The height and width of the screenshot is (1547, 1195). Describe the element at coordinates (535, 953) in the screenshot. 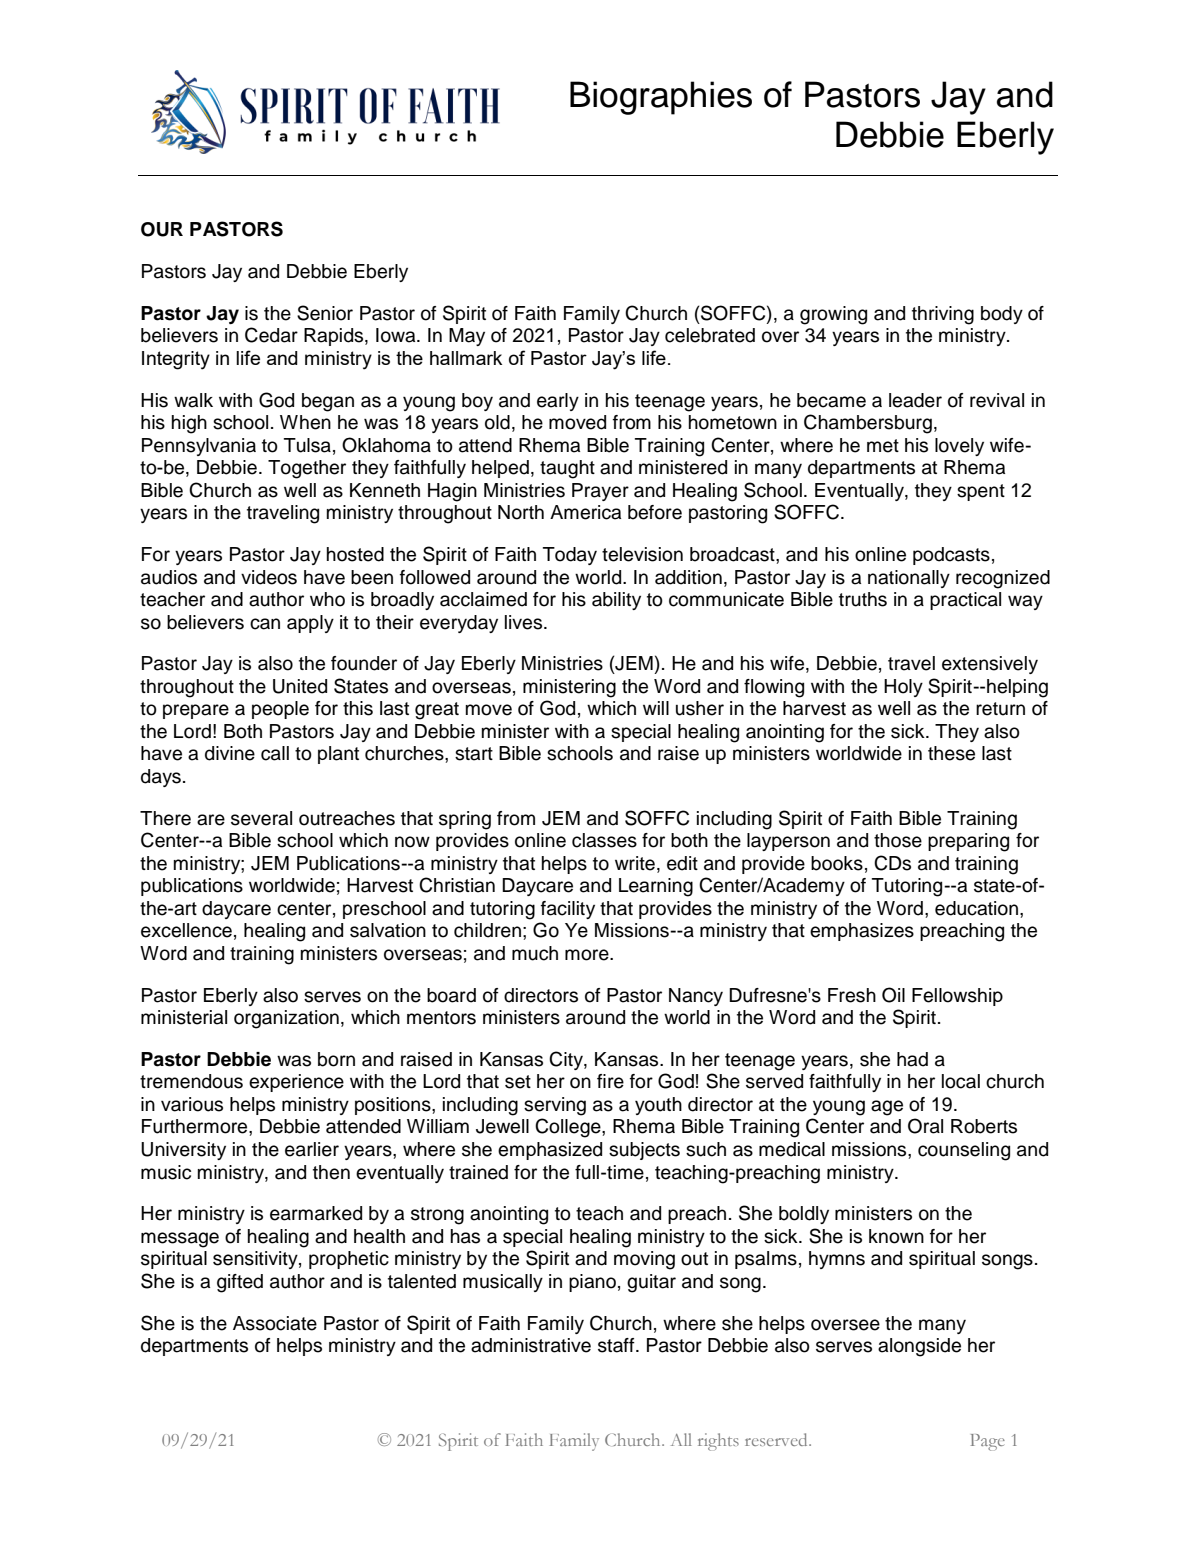

I see `much` at that location.
